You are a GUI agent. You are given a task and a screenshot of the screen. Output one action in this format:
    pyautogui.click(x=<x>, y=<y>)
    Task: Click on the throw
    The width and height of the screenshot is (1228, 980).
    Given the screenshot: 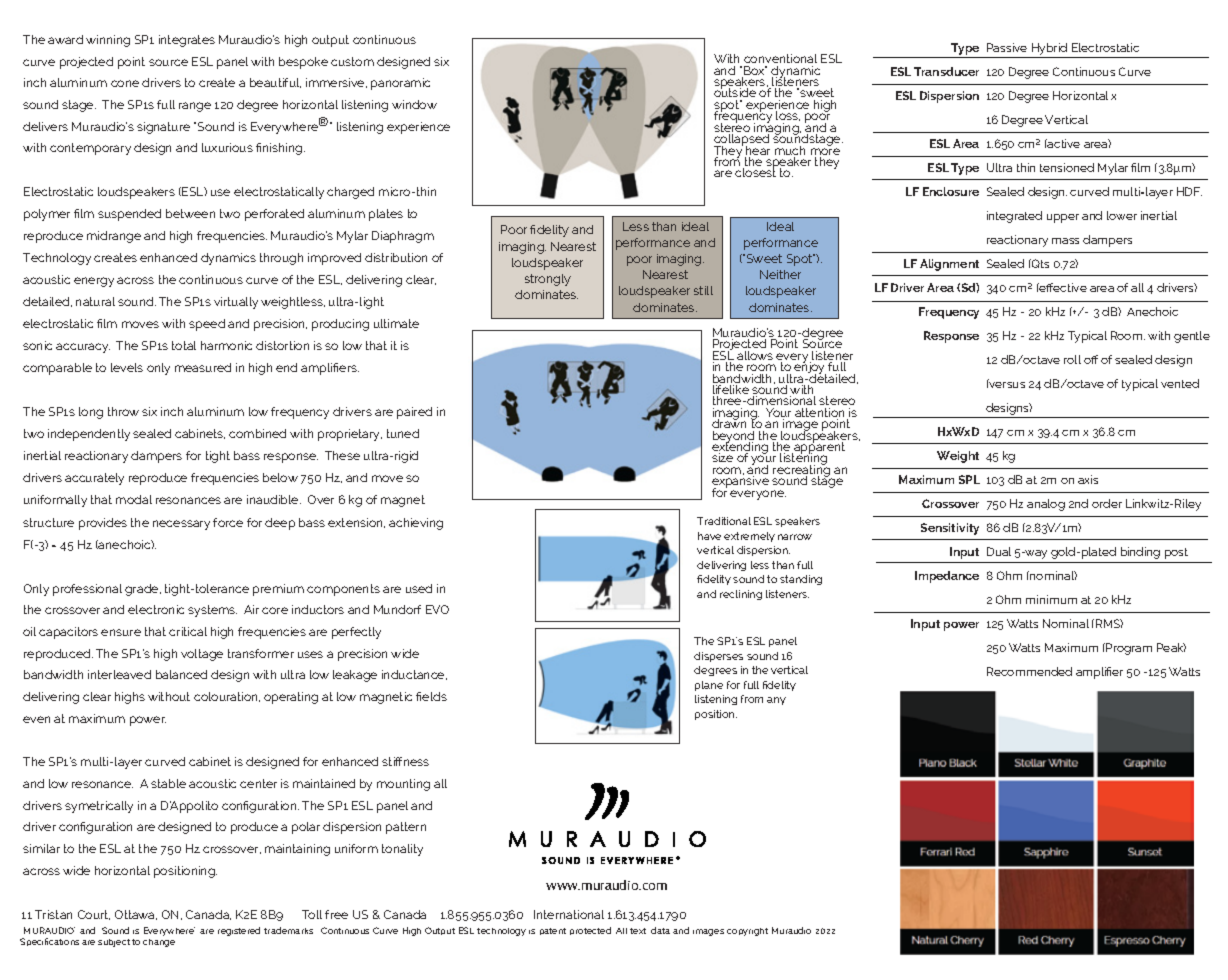 What is the action you would take?
    pyautogui.click(x=123, y=411)
